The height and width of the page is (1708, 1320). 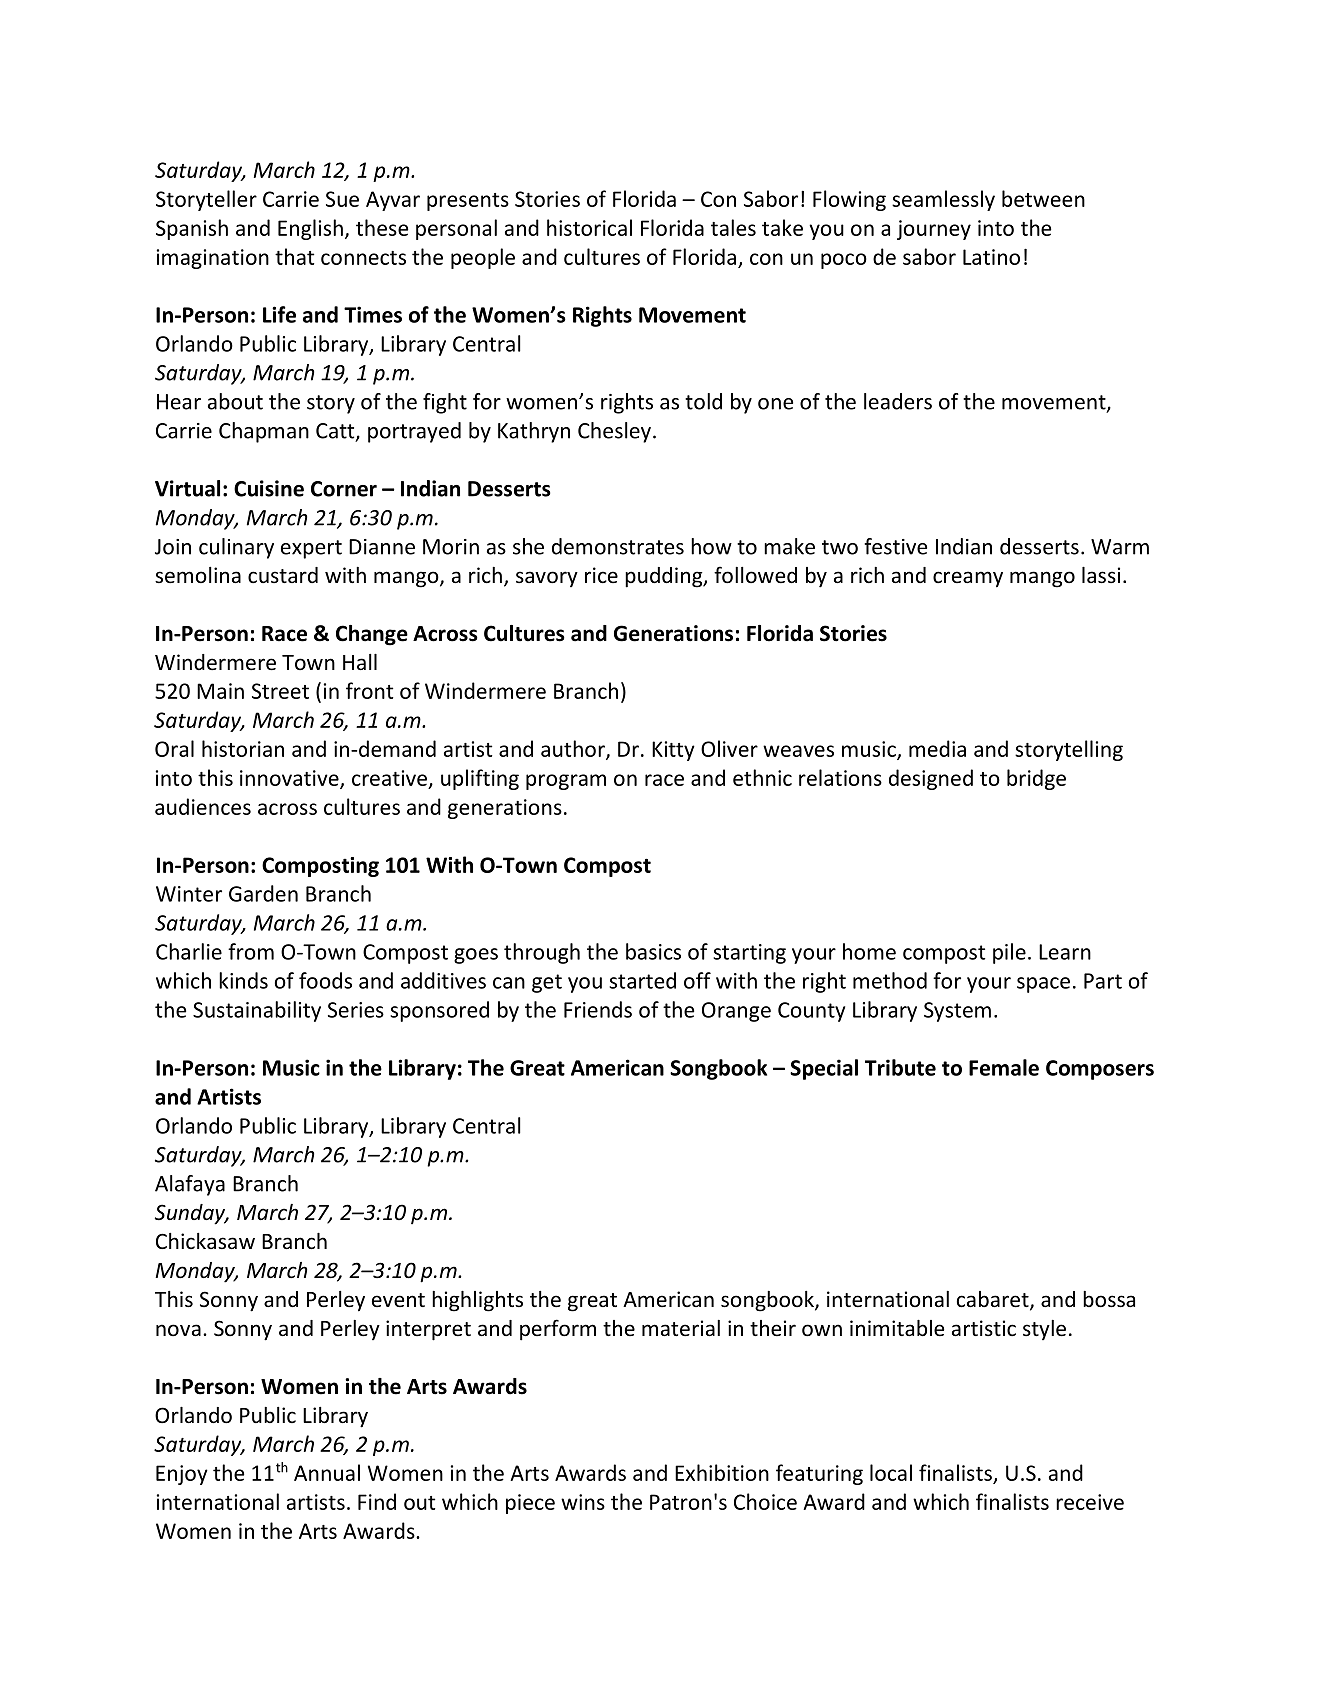 What do you see at coordinates (968, 579) in the page?
I see `creamy` at bounding box center [968, 579].
